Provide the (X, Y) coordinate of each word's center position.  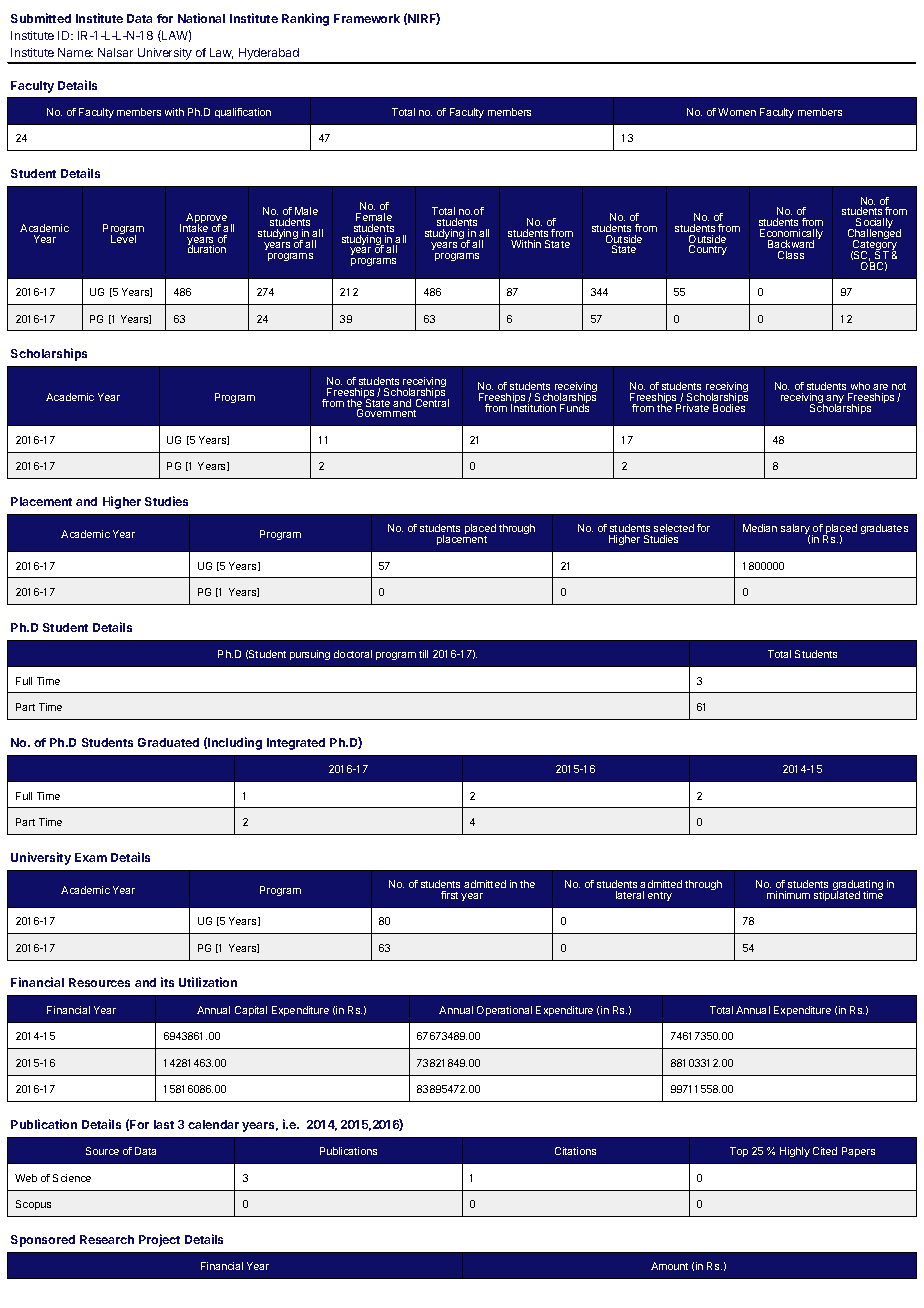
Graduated (168, 742)
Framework (367, 18)
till (423, 654)
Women (737, 112)
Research (107, 1239)
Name (75, 52)
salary (795, 531)
